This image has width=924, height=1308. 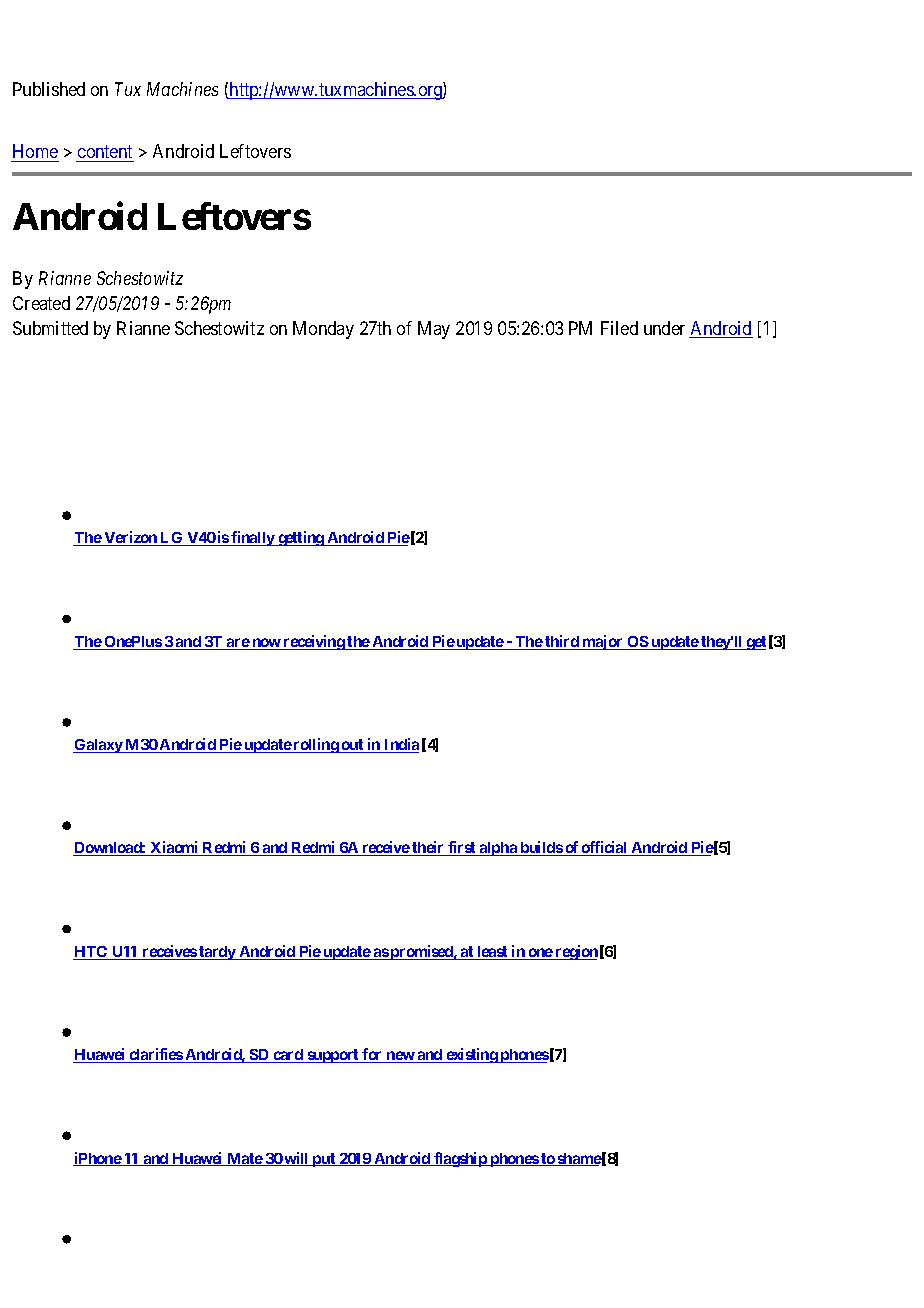 What do you see at coordinates (353, 746) in the image?
I see `out` at bounding box center [353, 746].
